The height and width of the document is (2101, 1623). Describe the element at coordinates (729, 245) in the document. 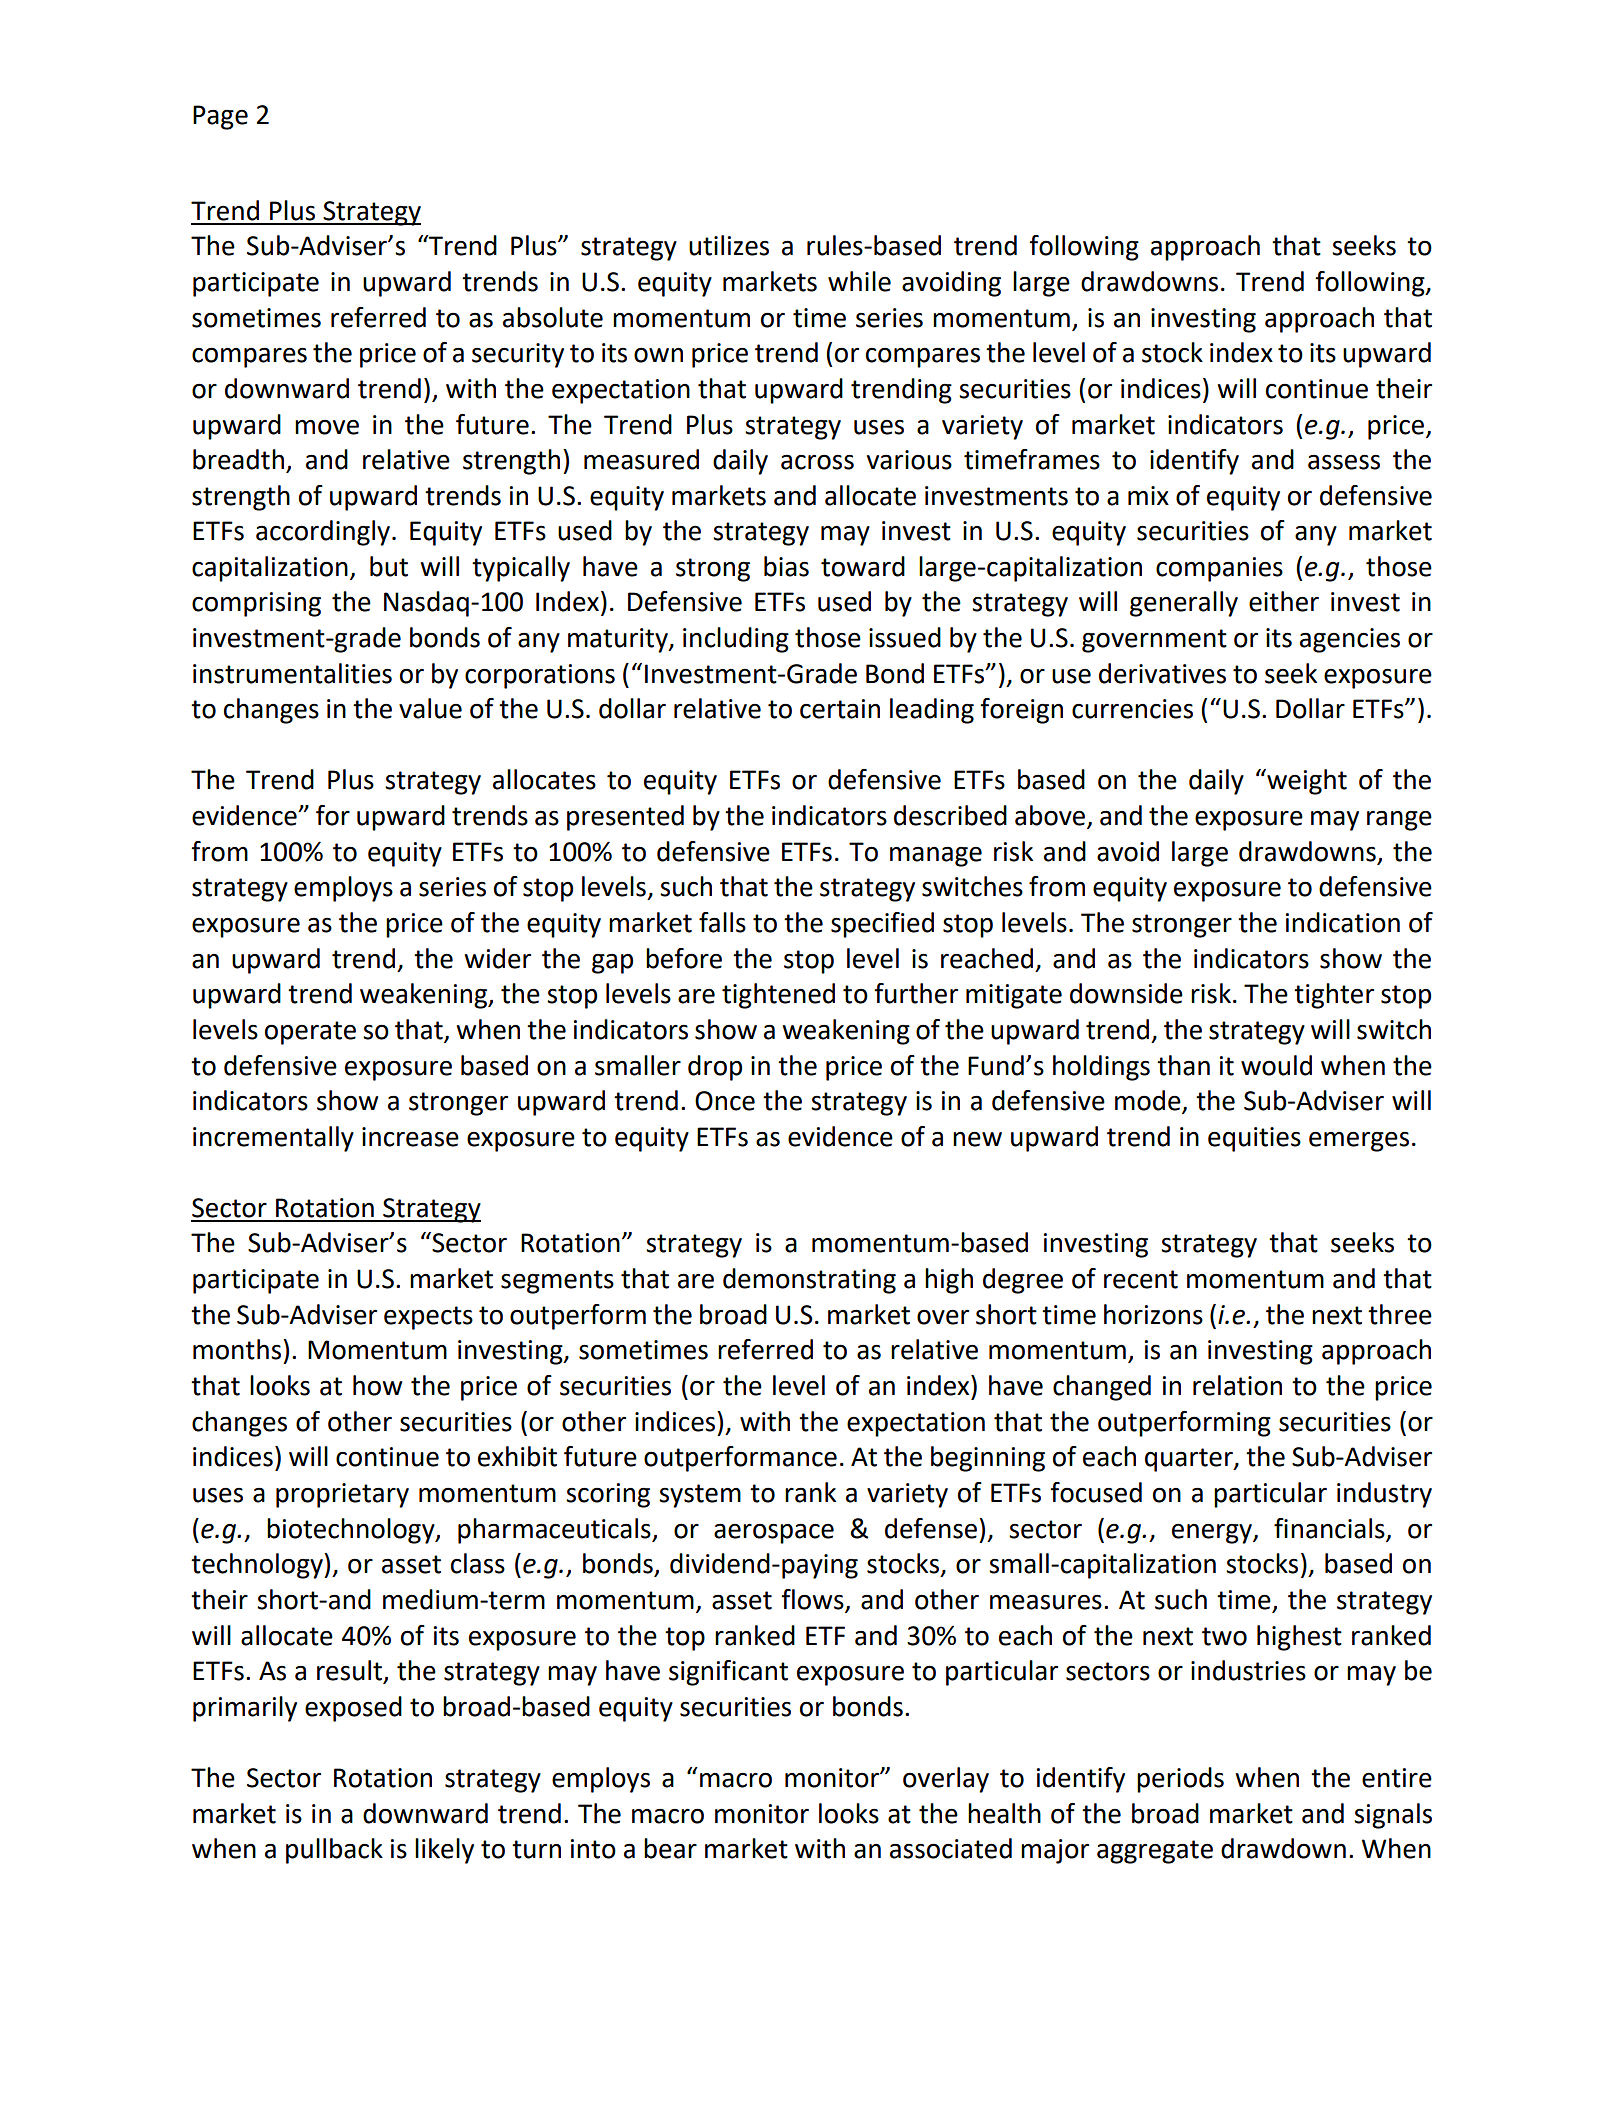

I see `utilizes` at that location.
